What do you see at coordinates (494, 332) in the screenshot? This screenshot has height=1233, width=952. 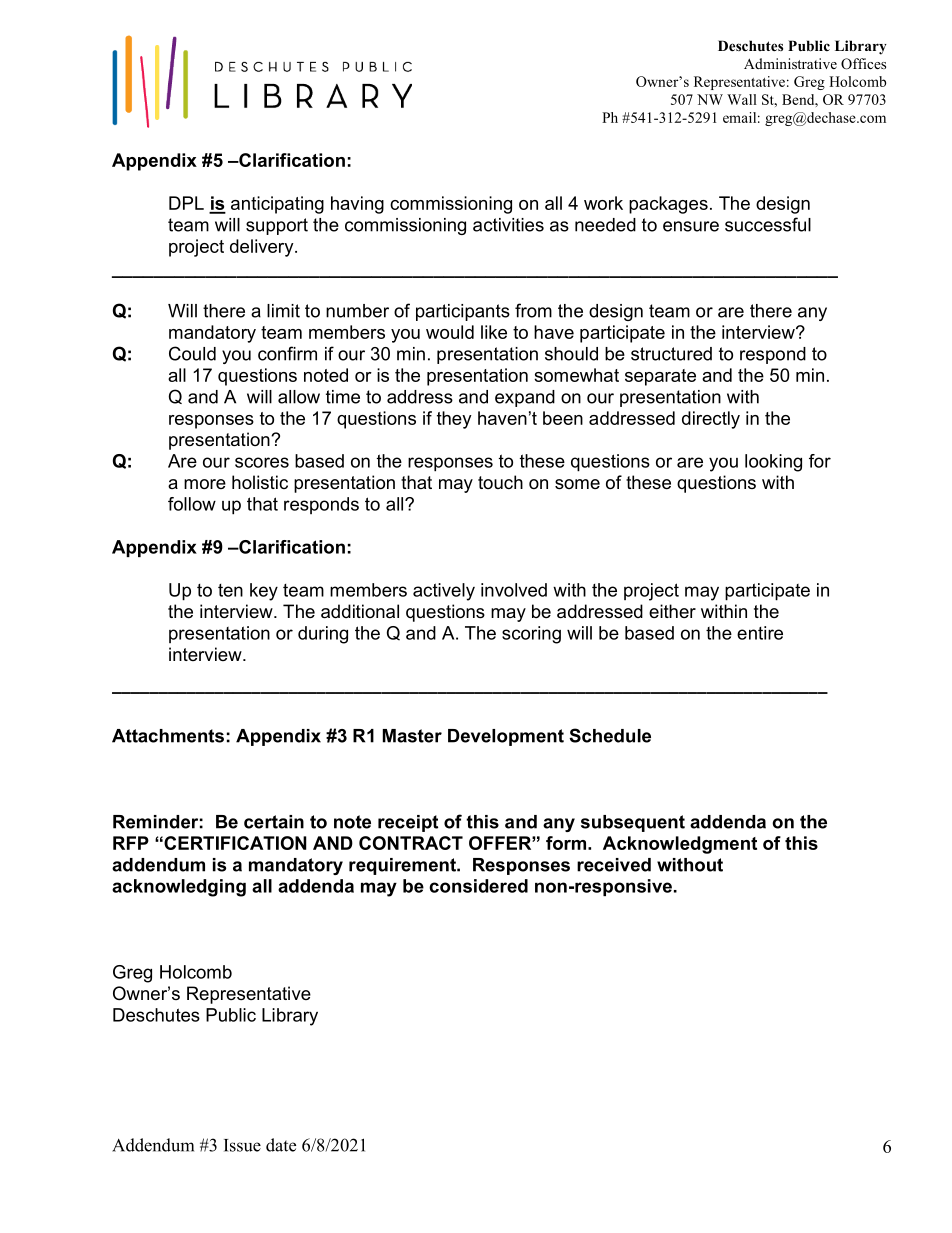 I see `like` at bounding box center [494, 332].
